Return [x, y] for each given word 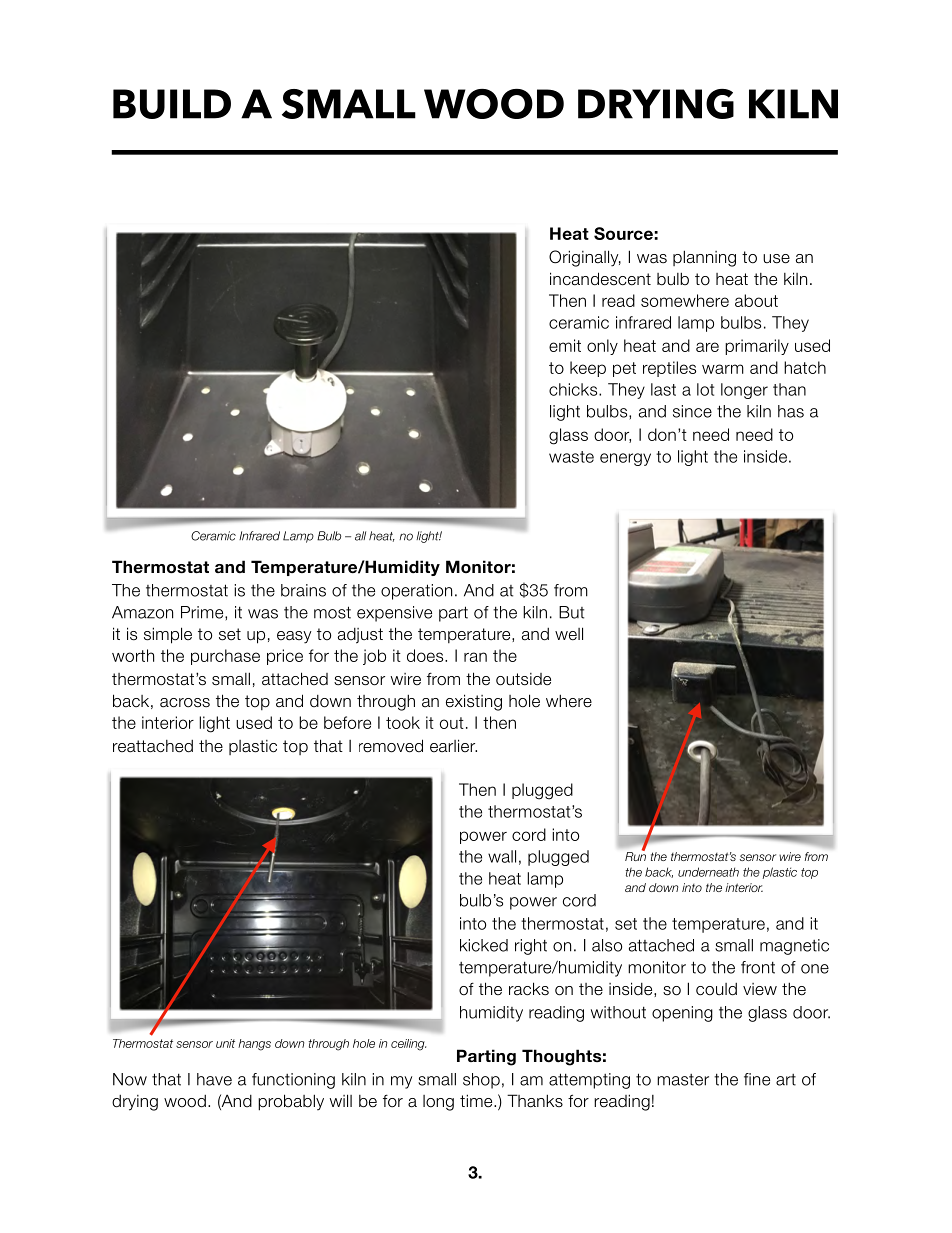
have [214, 1079]
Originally [585, 258]
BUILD [172, 104]
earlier [453, 745]
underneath [708, 872]
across [185, 703]
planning [704, 258]
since [692, 411]
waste [571, 457]
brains [303, 590]
